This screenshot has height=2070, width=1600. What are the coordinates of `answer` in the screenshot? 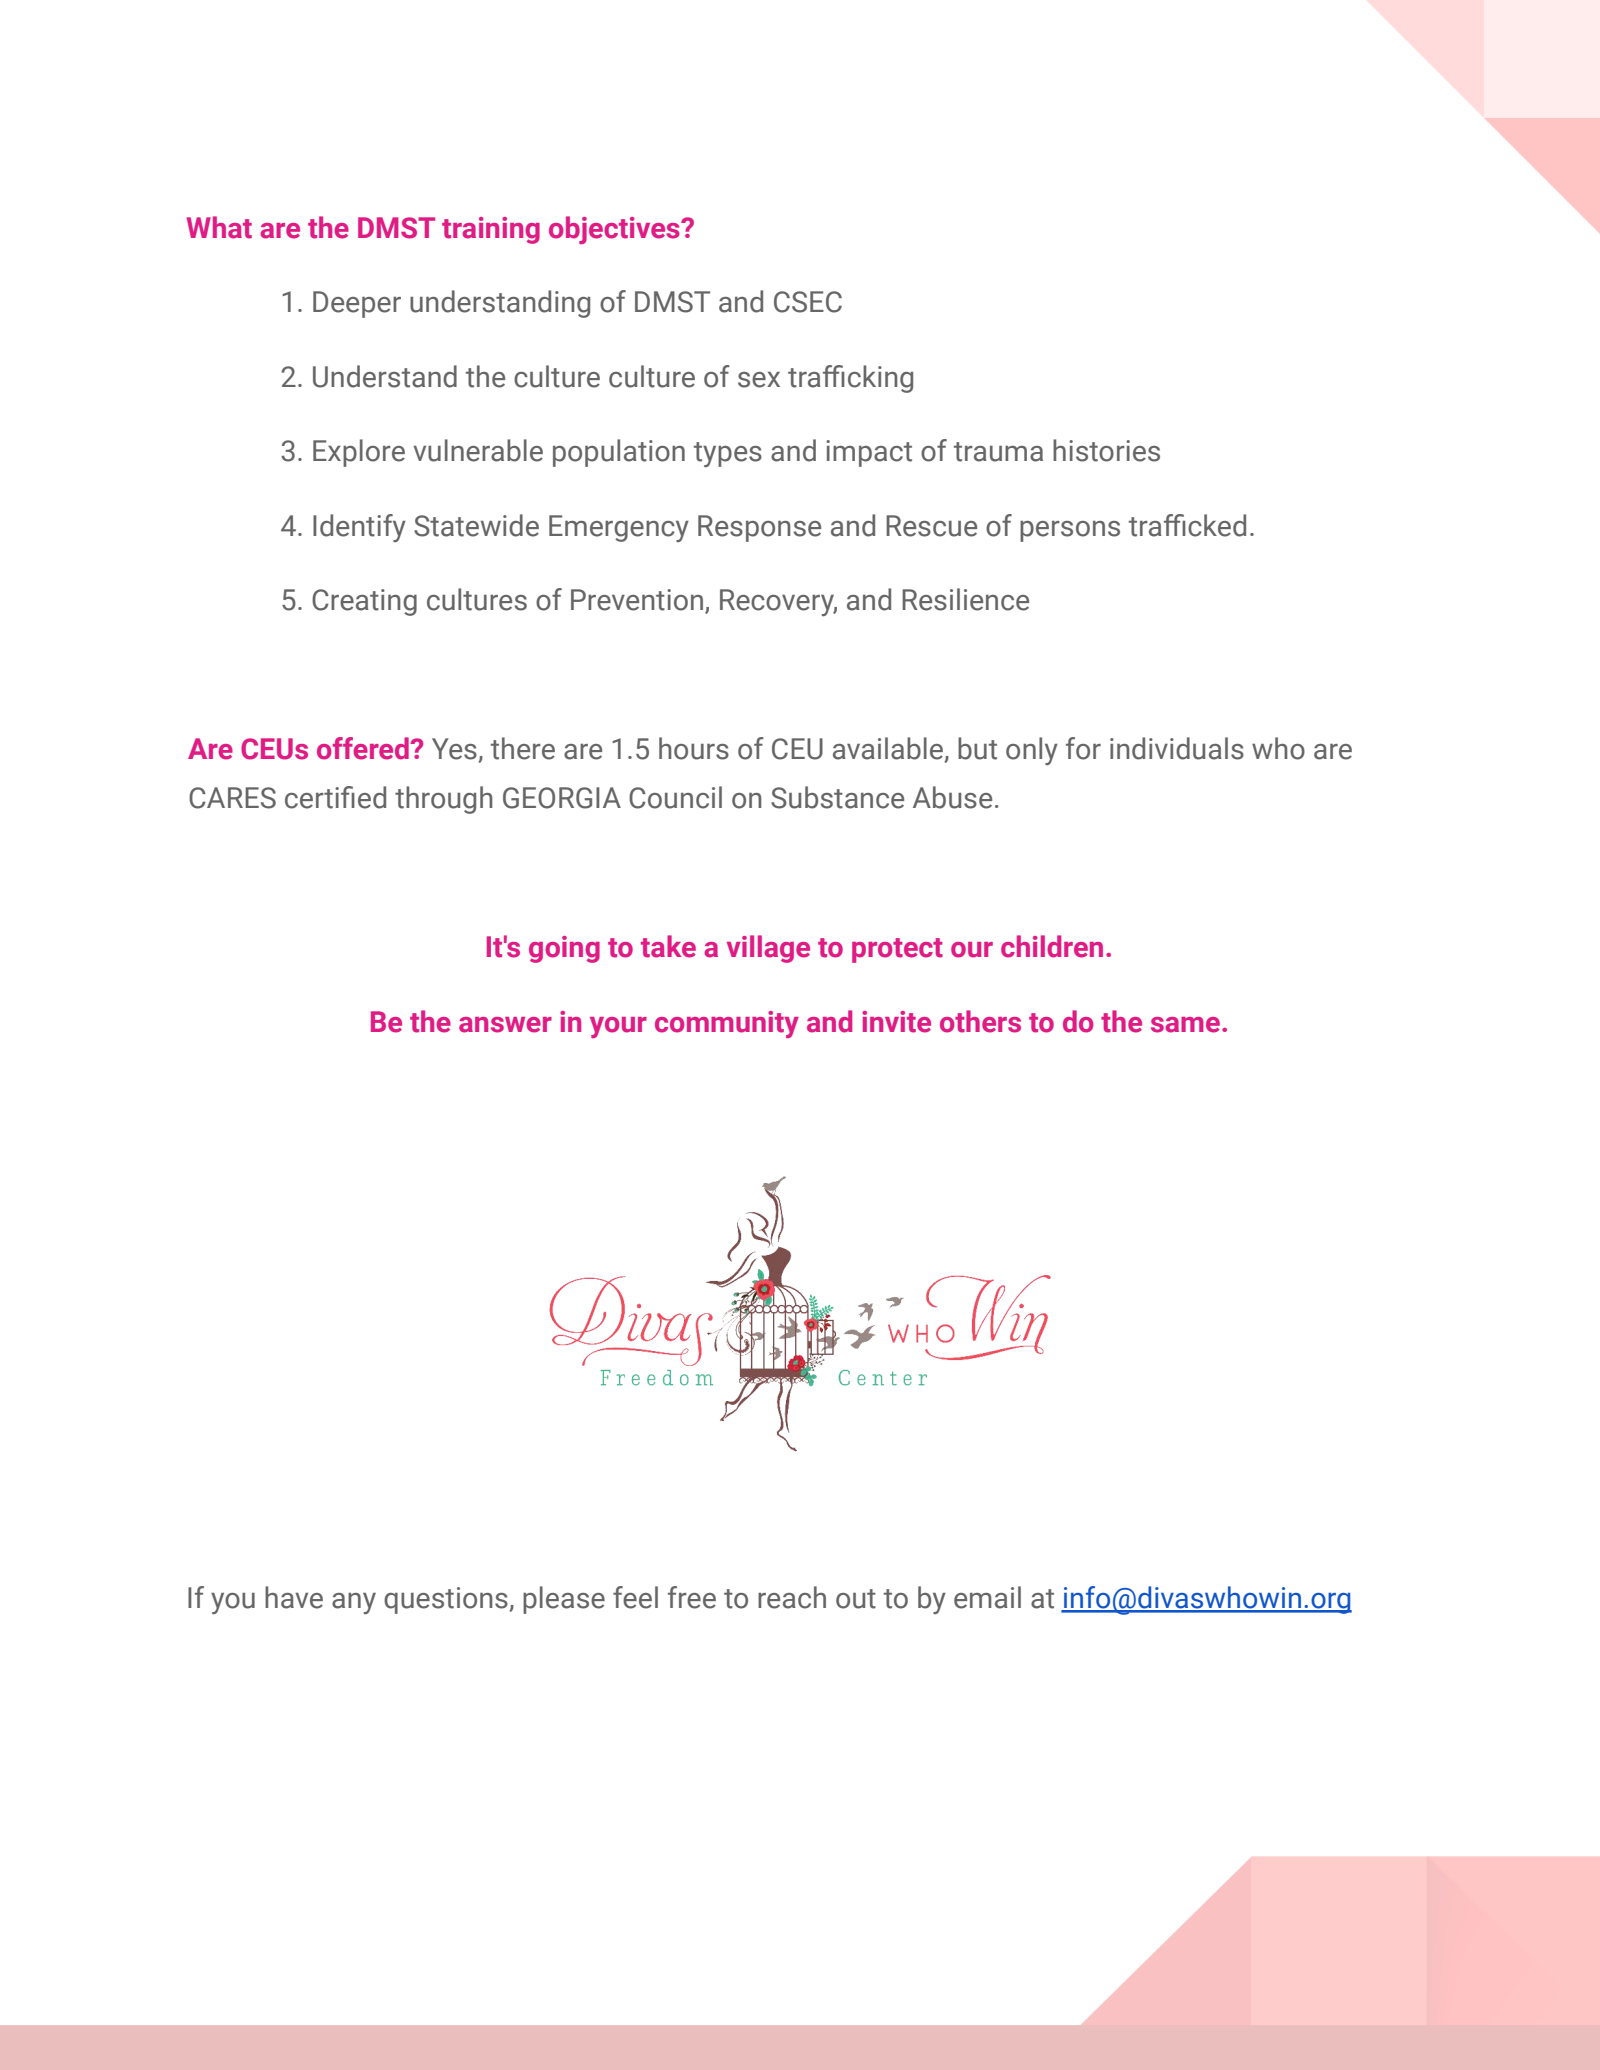 It's located at (505, 1025).
